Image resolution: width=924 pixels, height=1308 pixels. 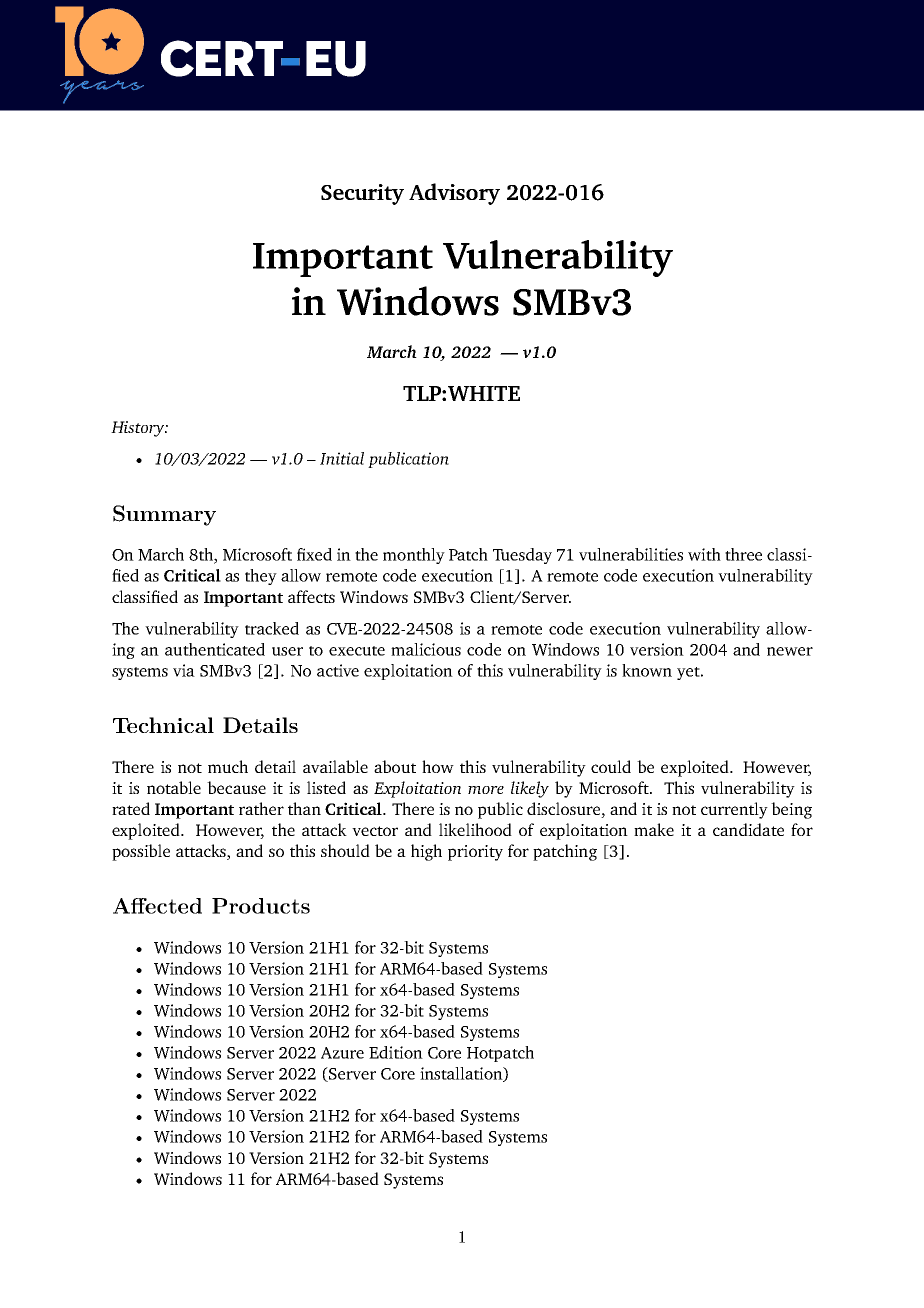 What do you see at coordinates (454, 194) in the screenshot?
I see `Advisory` at bounding box center [454, 194].
